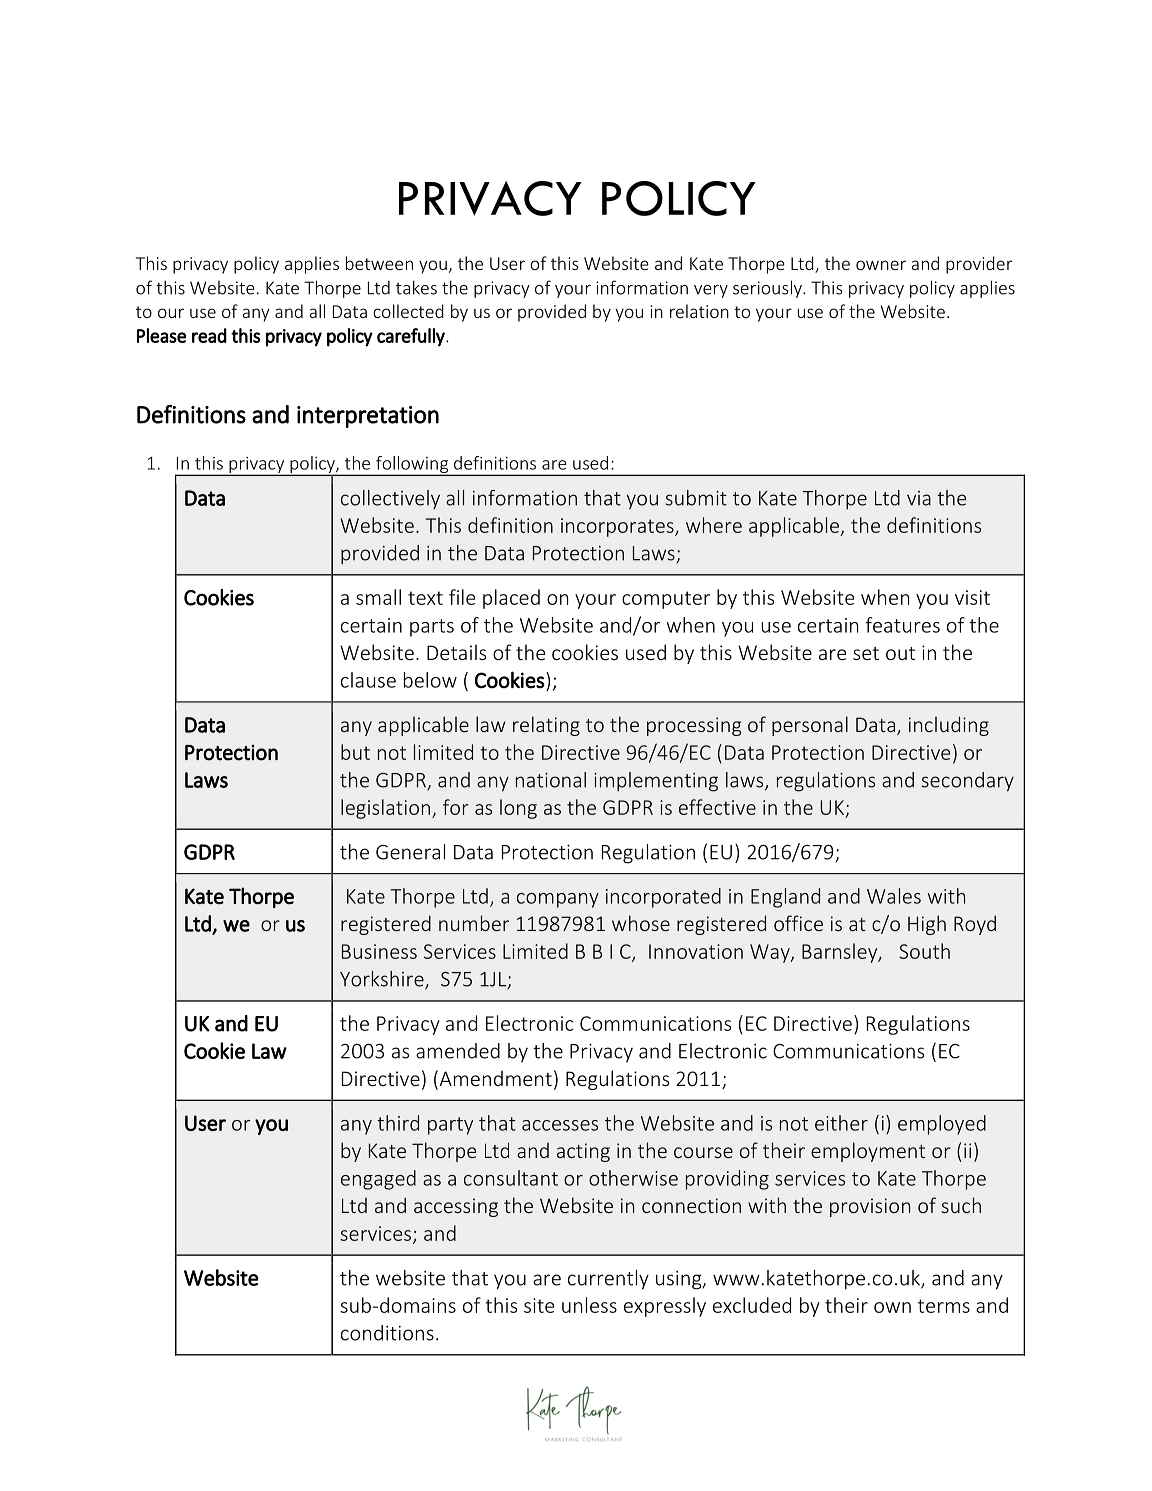 Image resolution: width=1152 pixels, height=1491 pixels. What do you see at coordinates (209, 335) in the screenshot?
I see `read` at bounding box center [209, 335].
